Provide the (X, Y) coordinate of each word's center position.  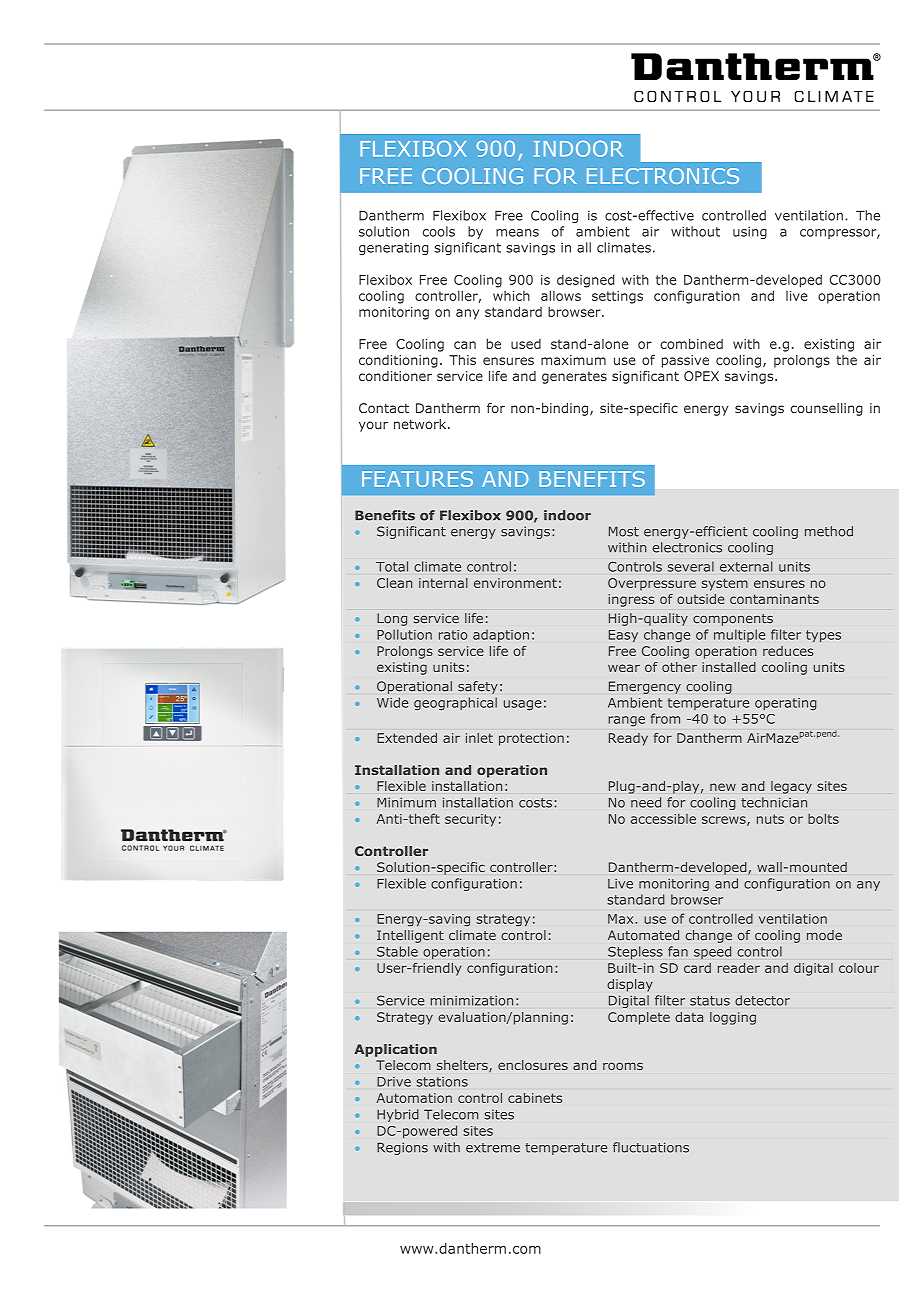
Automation (414, 1098)
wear (624, 668)
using (750, 232)
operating (785, 704)
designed (585, 281)
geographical (455, 703)
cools (439, 231)
